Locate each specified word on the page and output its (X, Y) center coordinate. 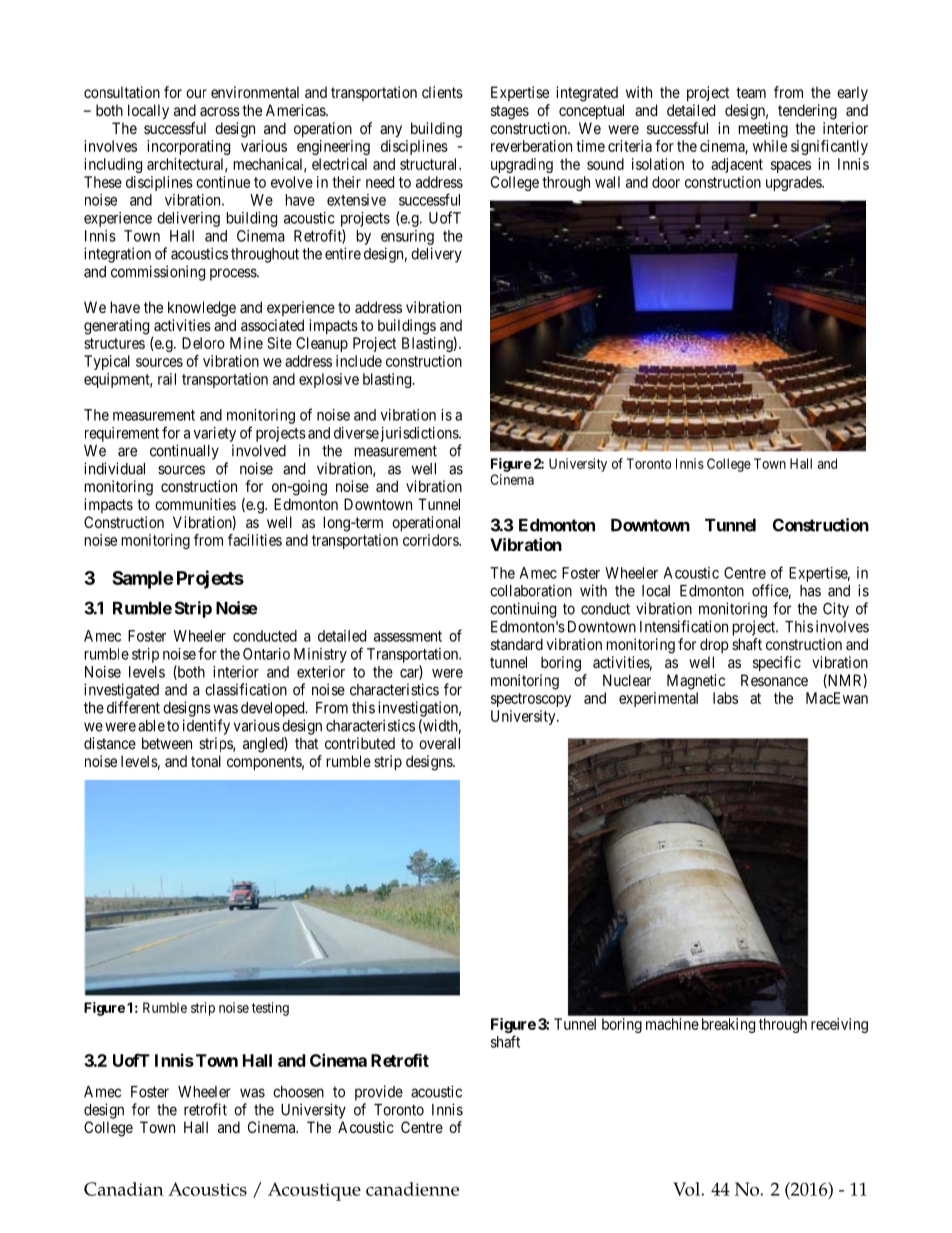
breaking (728, 1025)
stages (510, 112)
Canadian (124, 1189)
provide (379, 1093)
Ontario (266, 654)
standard (517, 644)
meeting (763, 130)
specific (777, 663)
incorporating (188, 147)
